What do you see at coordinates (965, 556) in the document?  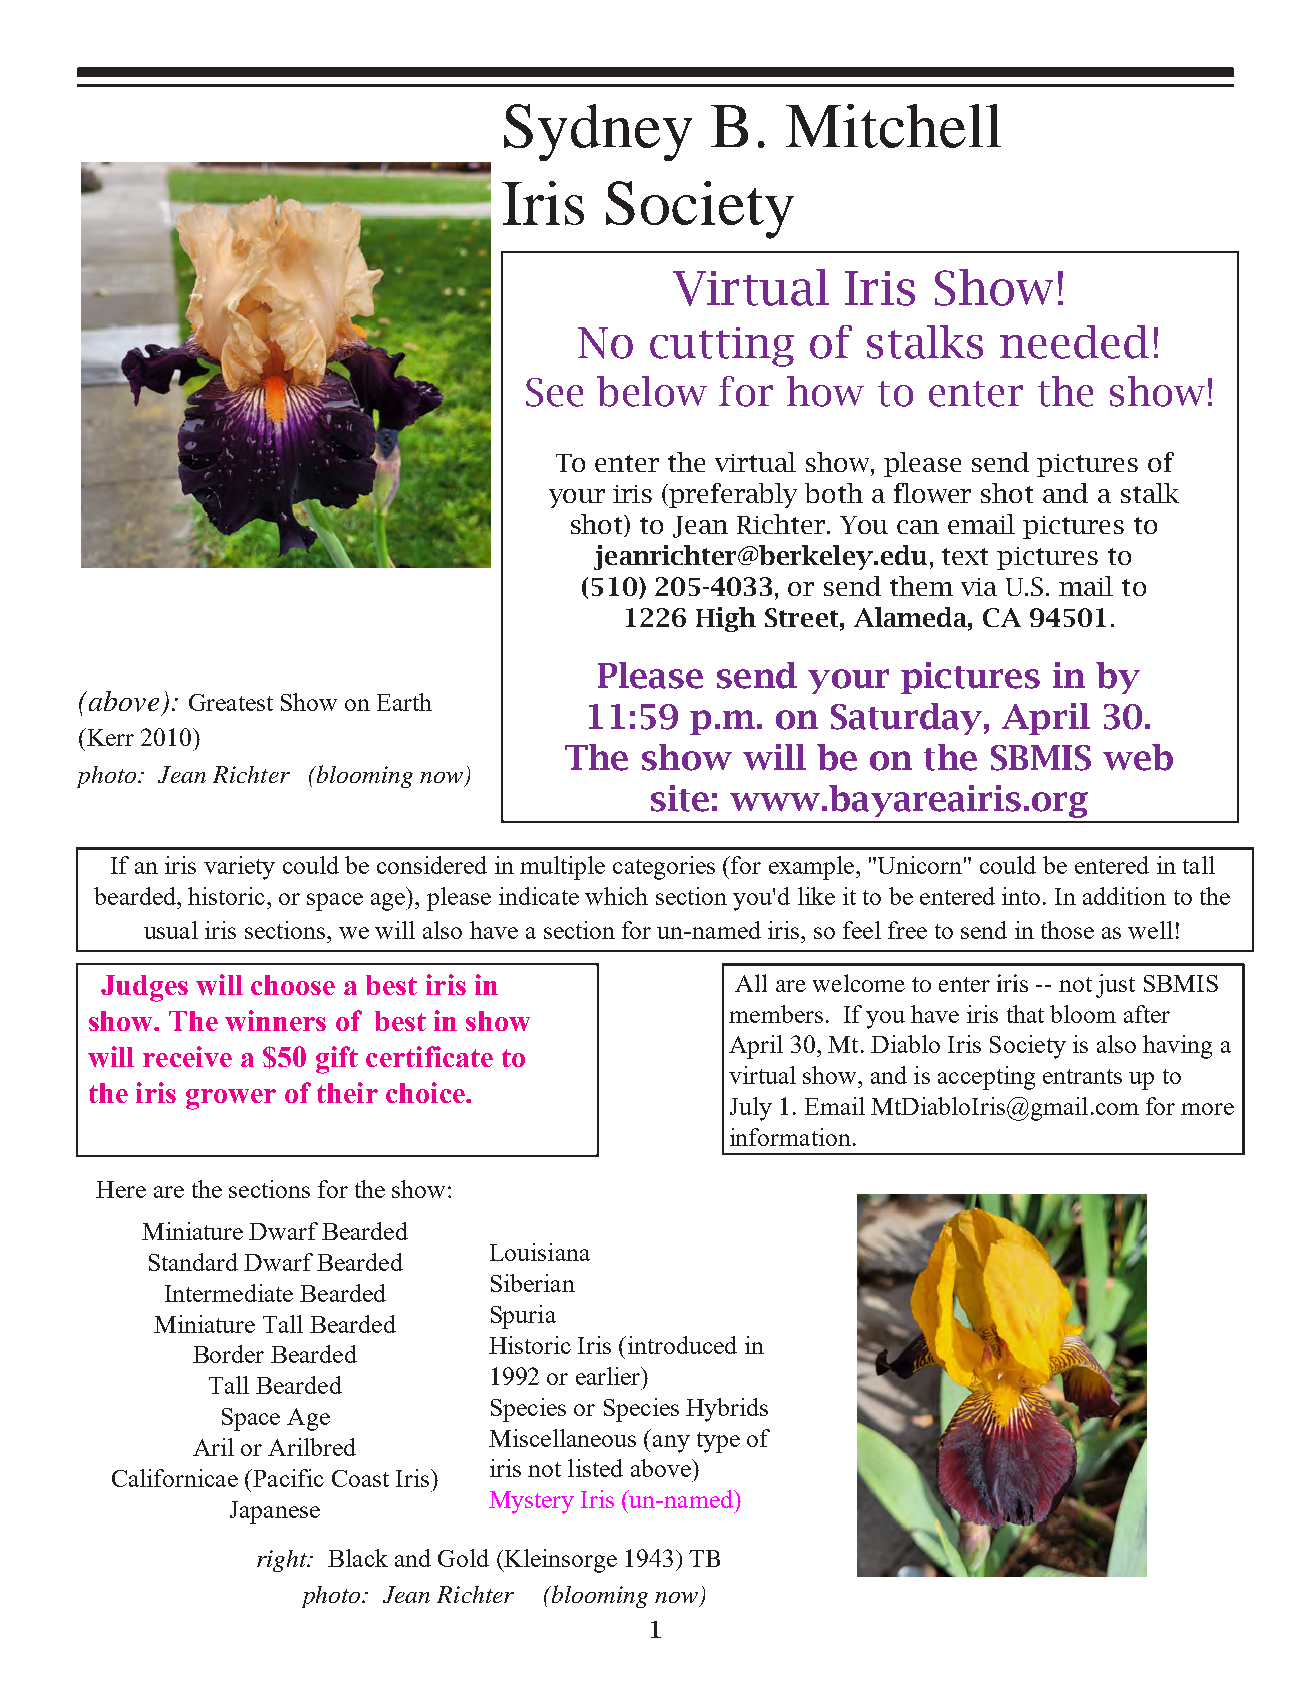 I see `text` at bounding box center [965, 556].
